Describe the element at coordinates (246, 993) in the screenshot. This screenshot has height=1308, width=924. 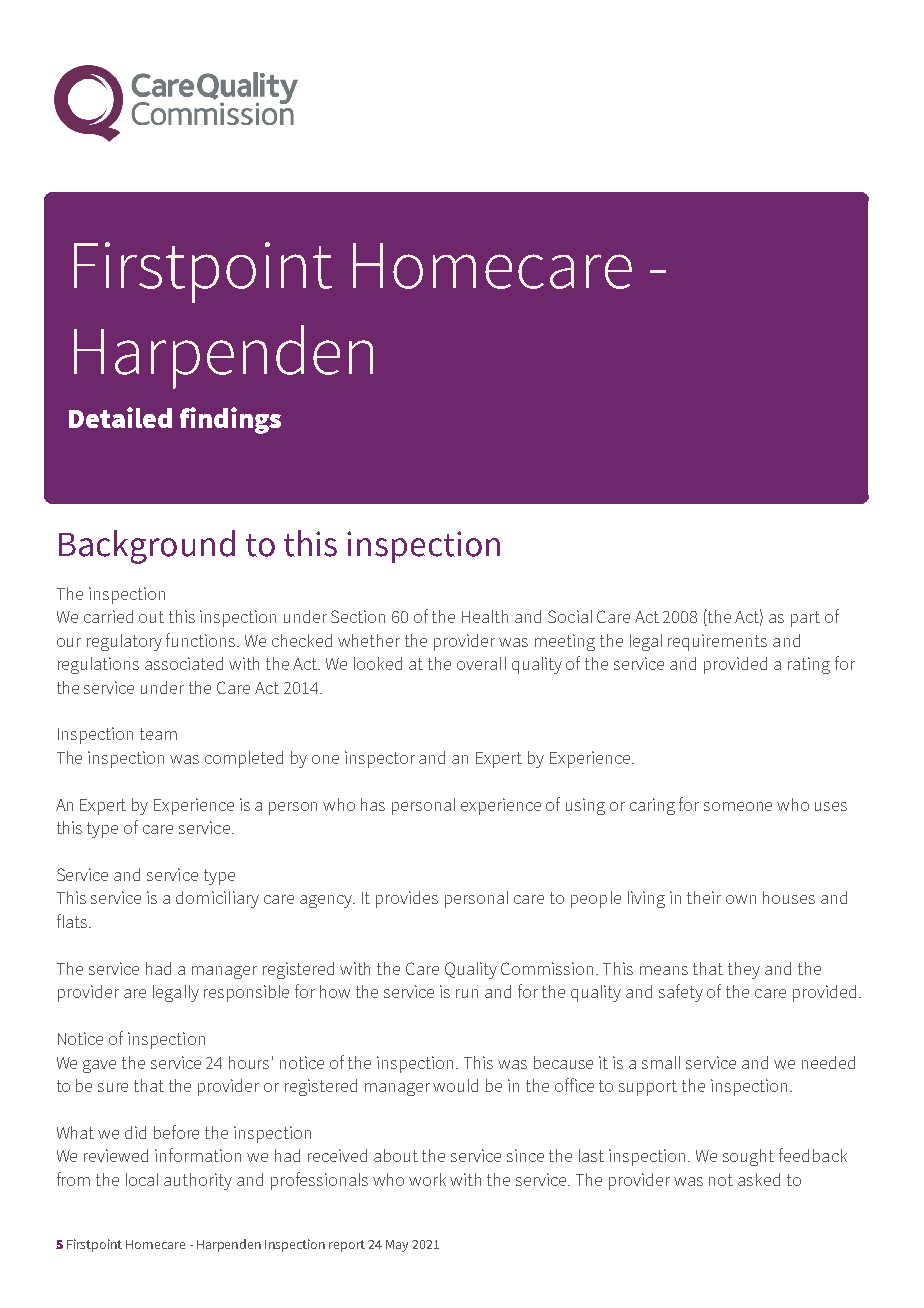
I see `responsible` at that location.
